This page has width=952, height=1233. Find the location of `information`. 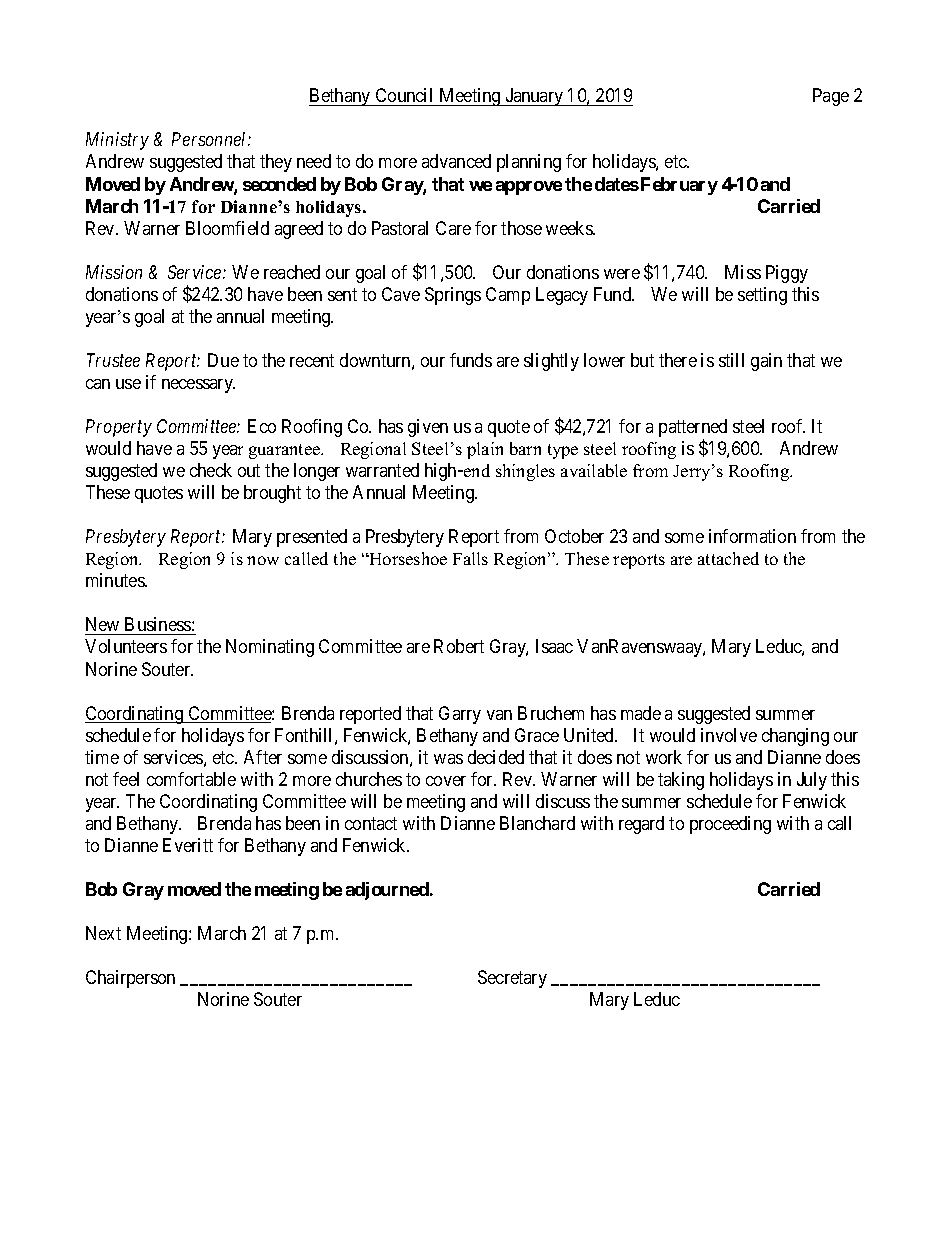

information is located at coordinates (752, 536).
